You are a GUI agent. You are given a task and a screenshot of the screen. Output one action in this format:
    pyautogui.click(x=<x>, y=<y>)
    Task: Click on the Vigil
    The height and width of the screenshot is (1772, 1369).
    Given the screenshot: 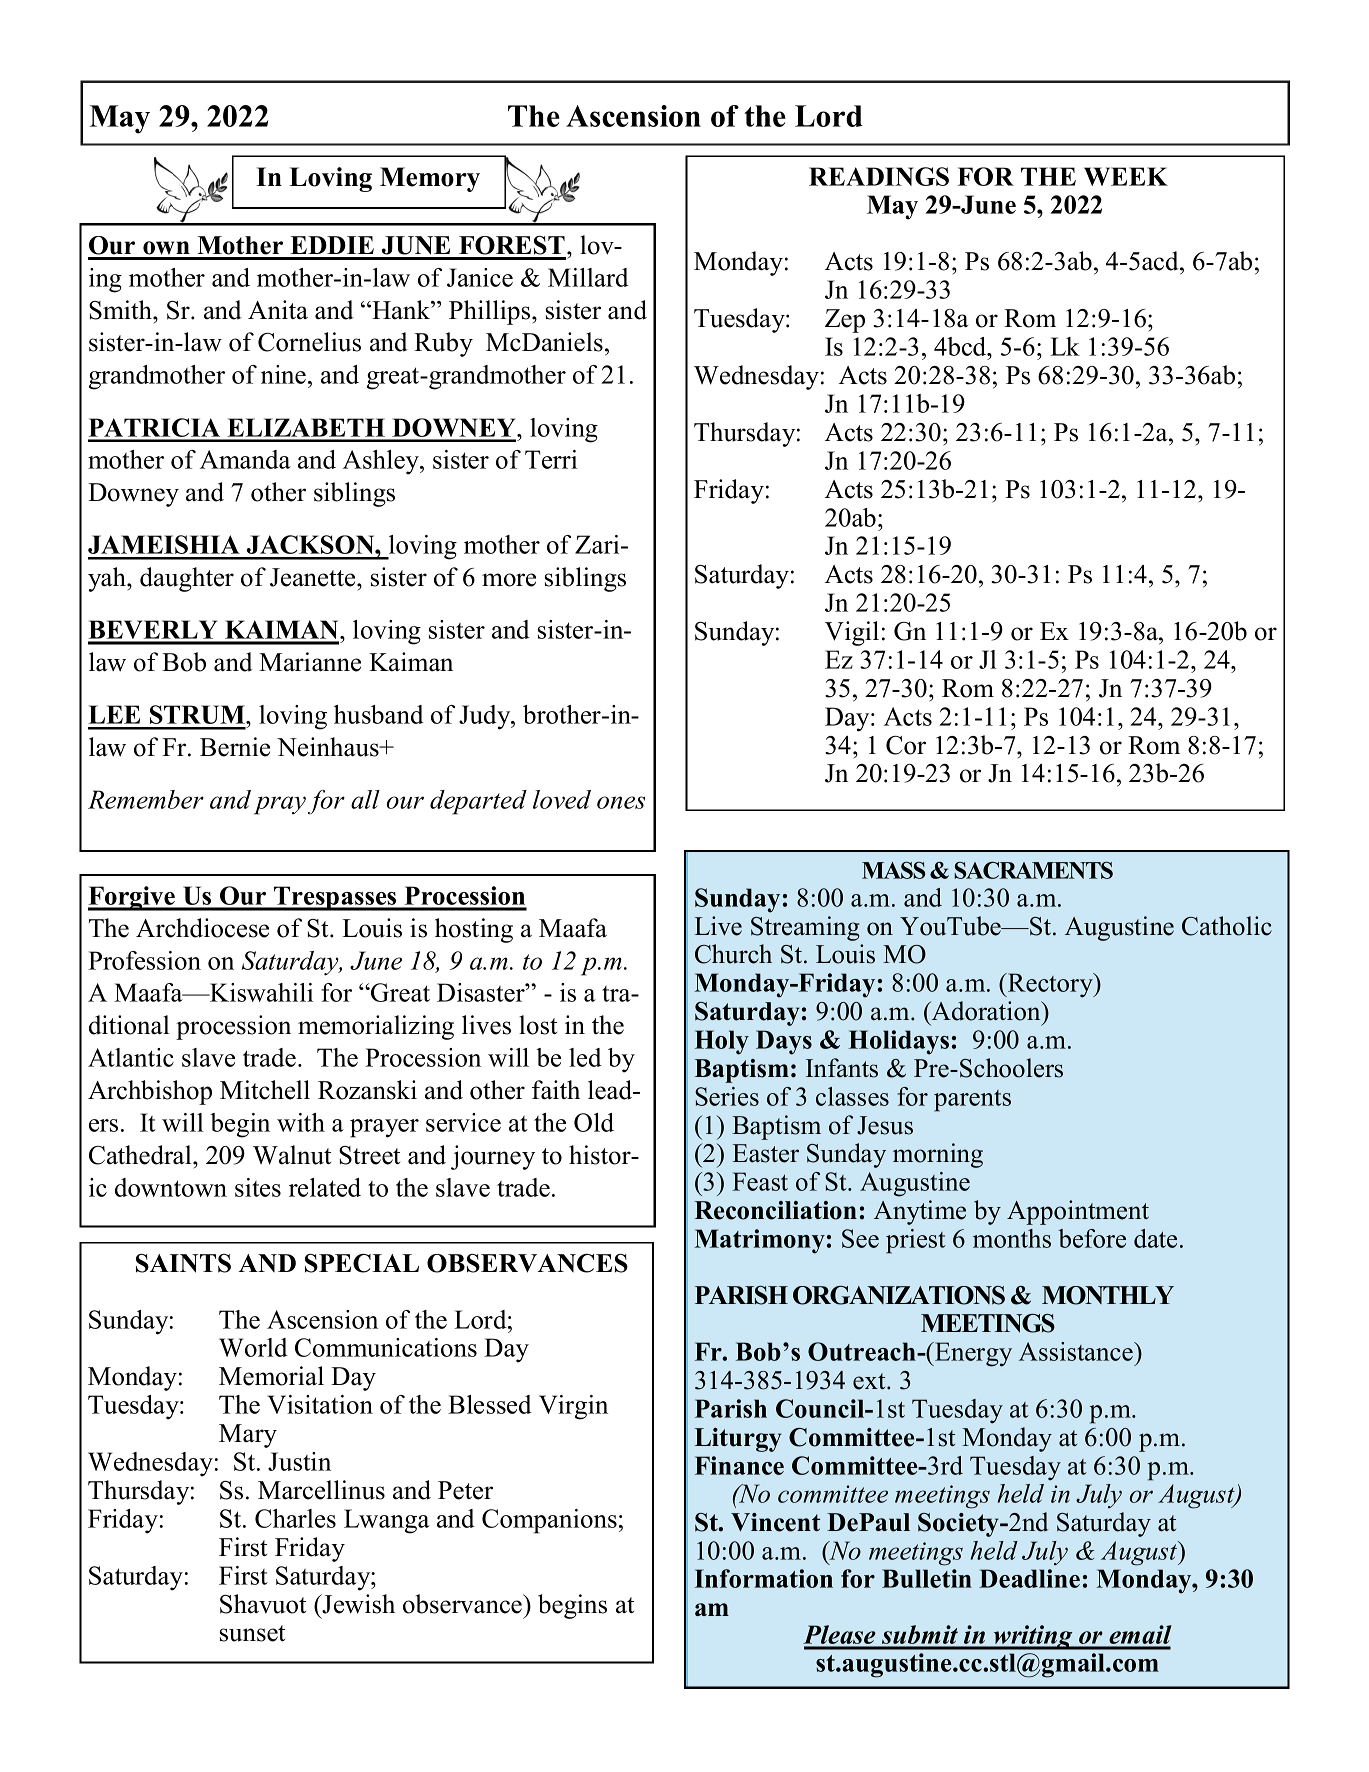 What is the action you would take?
    pyautogui.click(x=852, y=633)
